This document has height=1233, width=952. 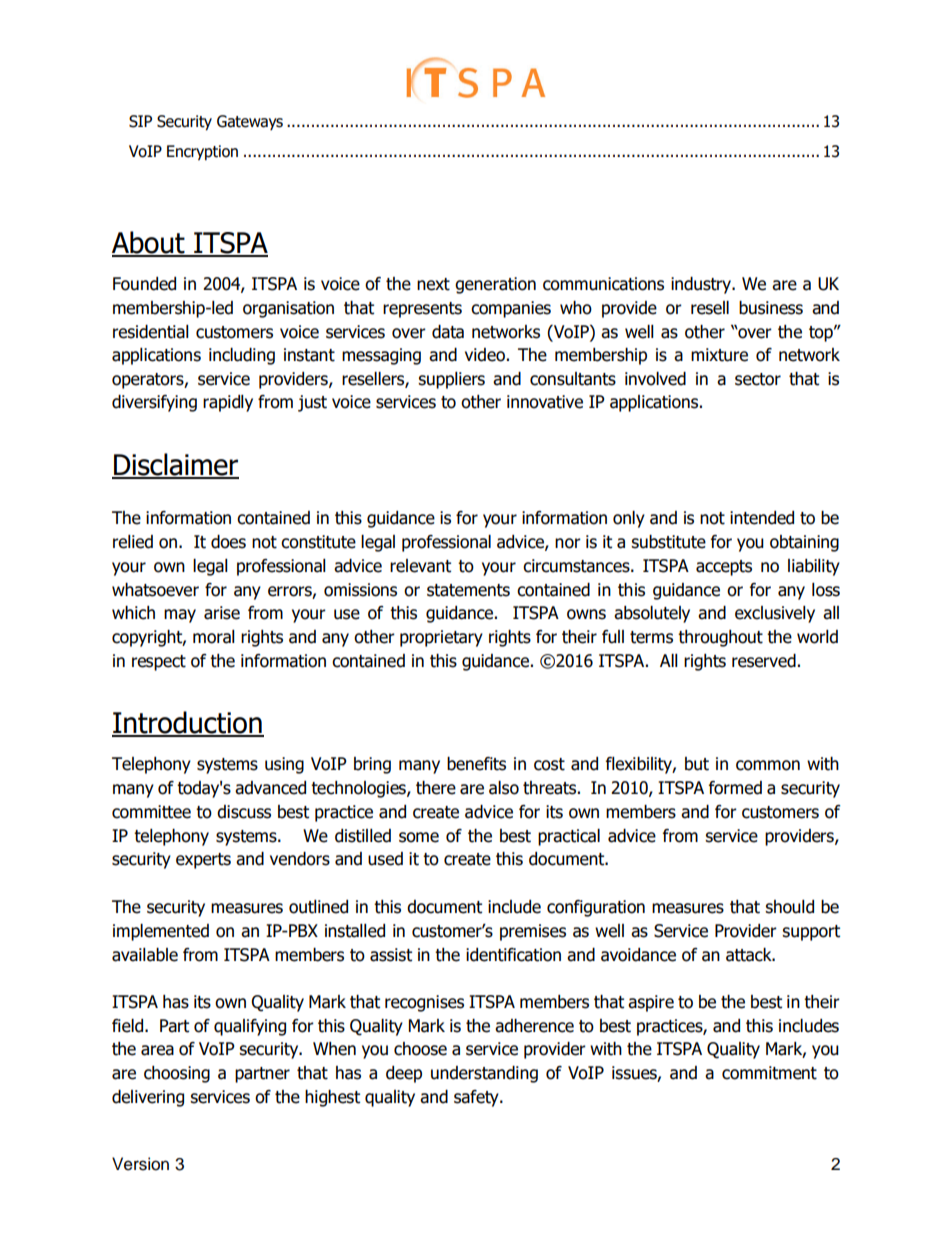 What do you see at coordinates (720, 638) in the document?
I see `throughout` at bounding box center [720, 638].
